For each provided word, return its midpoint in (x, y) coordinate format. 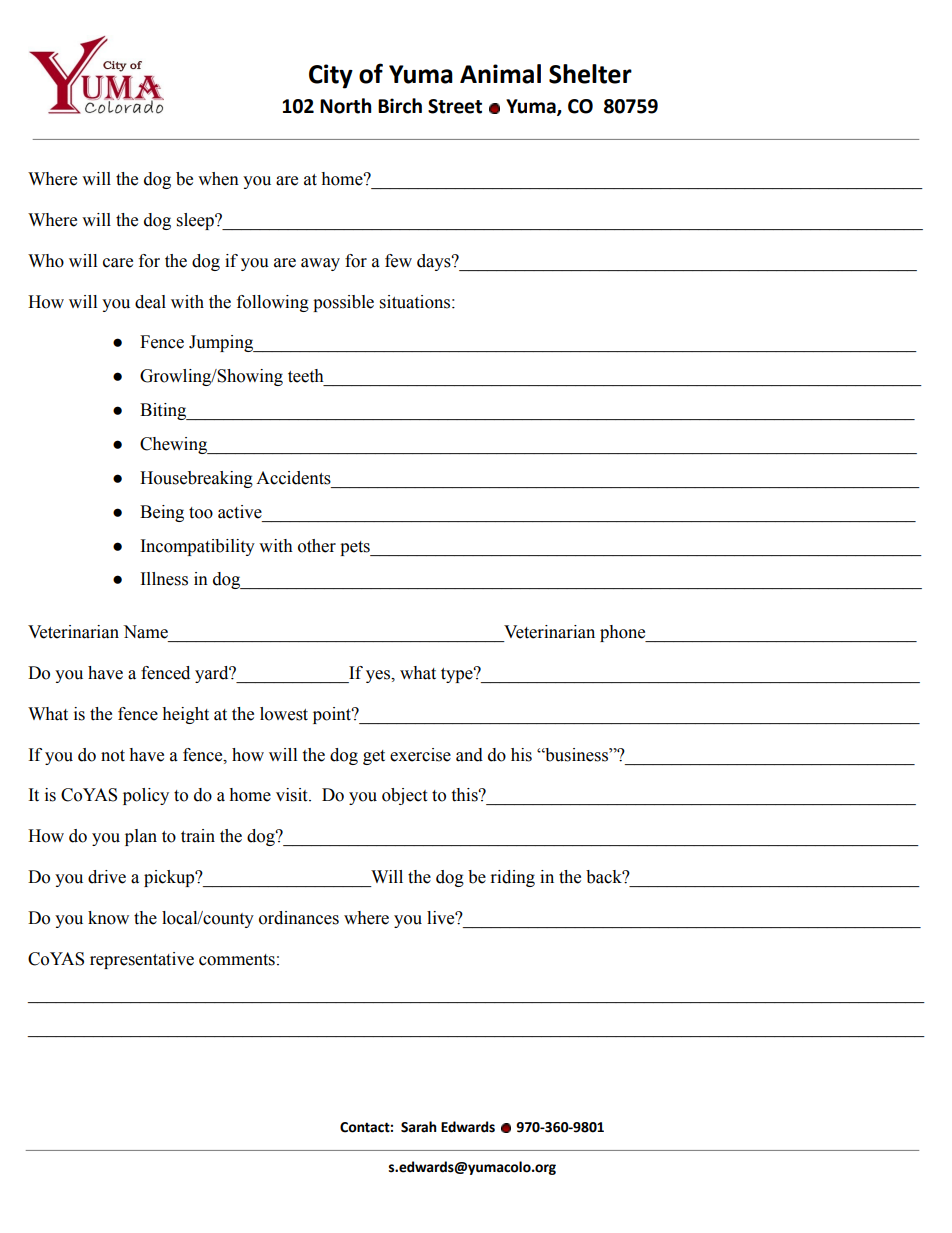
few (398, 261)
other (317, 546)
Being (162, 513)
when (218, 179)
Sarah (419, 1127)
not (113, 756)
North (345, 106)
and (469, 755)
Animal (500, 74)
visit (293, 795)
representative (142, 960)
